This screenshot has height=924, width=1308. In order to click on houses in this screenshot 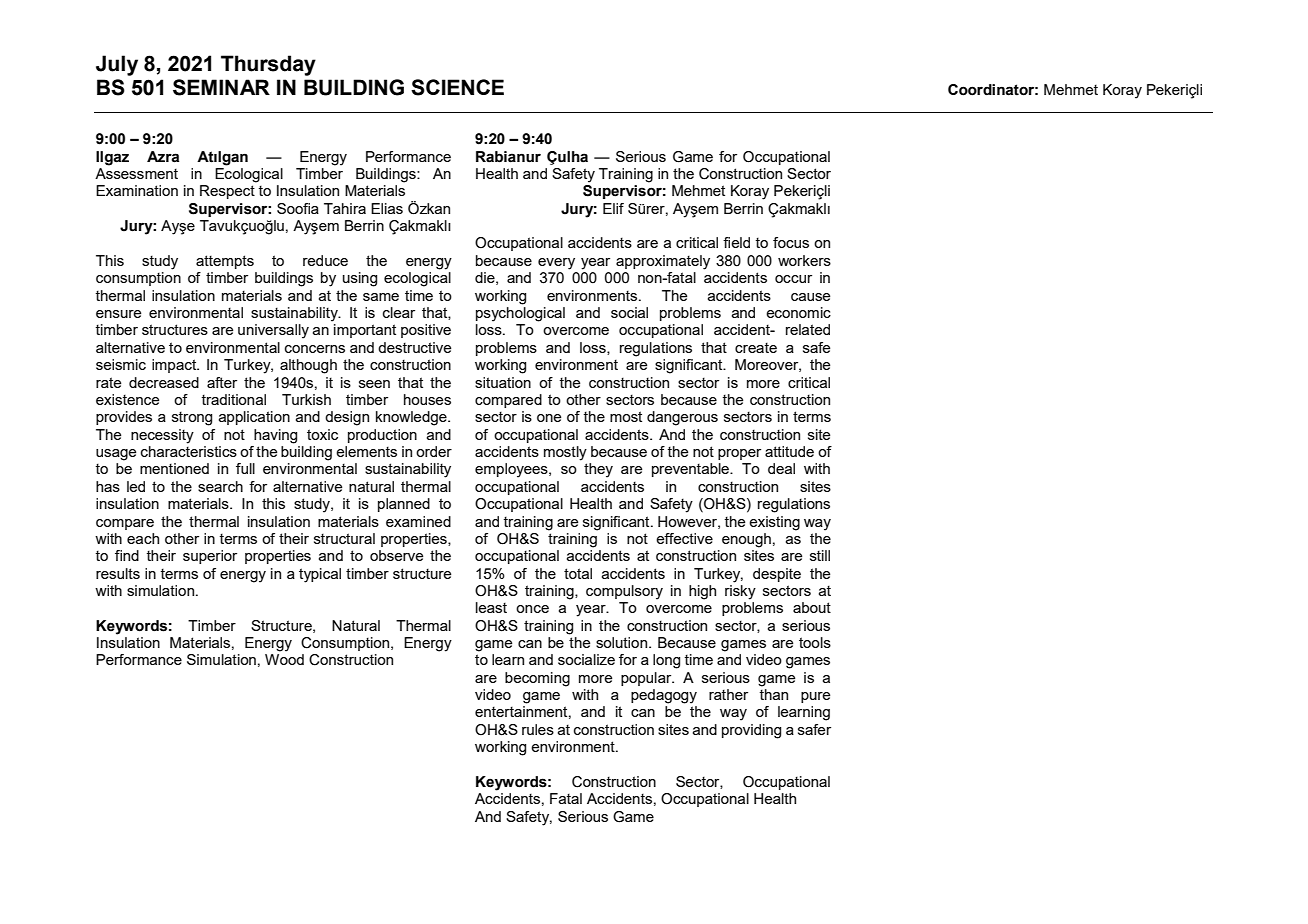, I will do `click(427, 399)`.
